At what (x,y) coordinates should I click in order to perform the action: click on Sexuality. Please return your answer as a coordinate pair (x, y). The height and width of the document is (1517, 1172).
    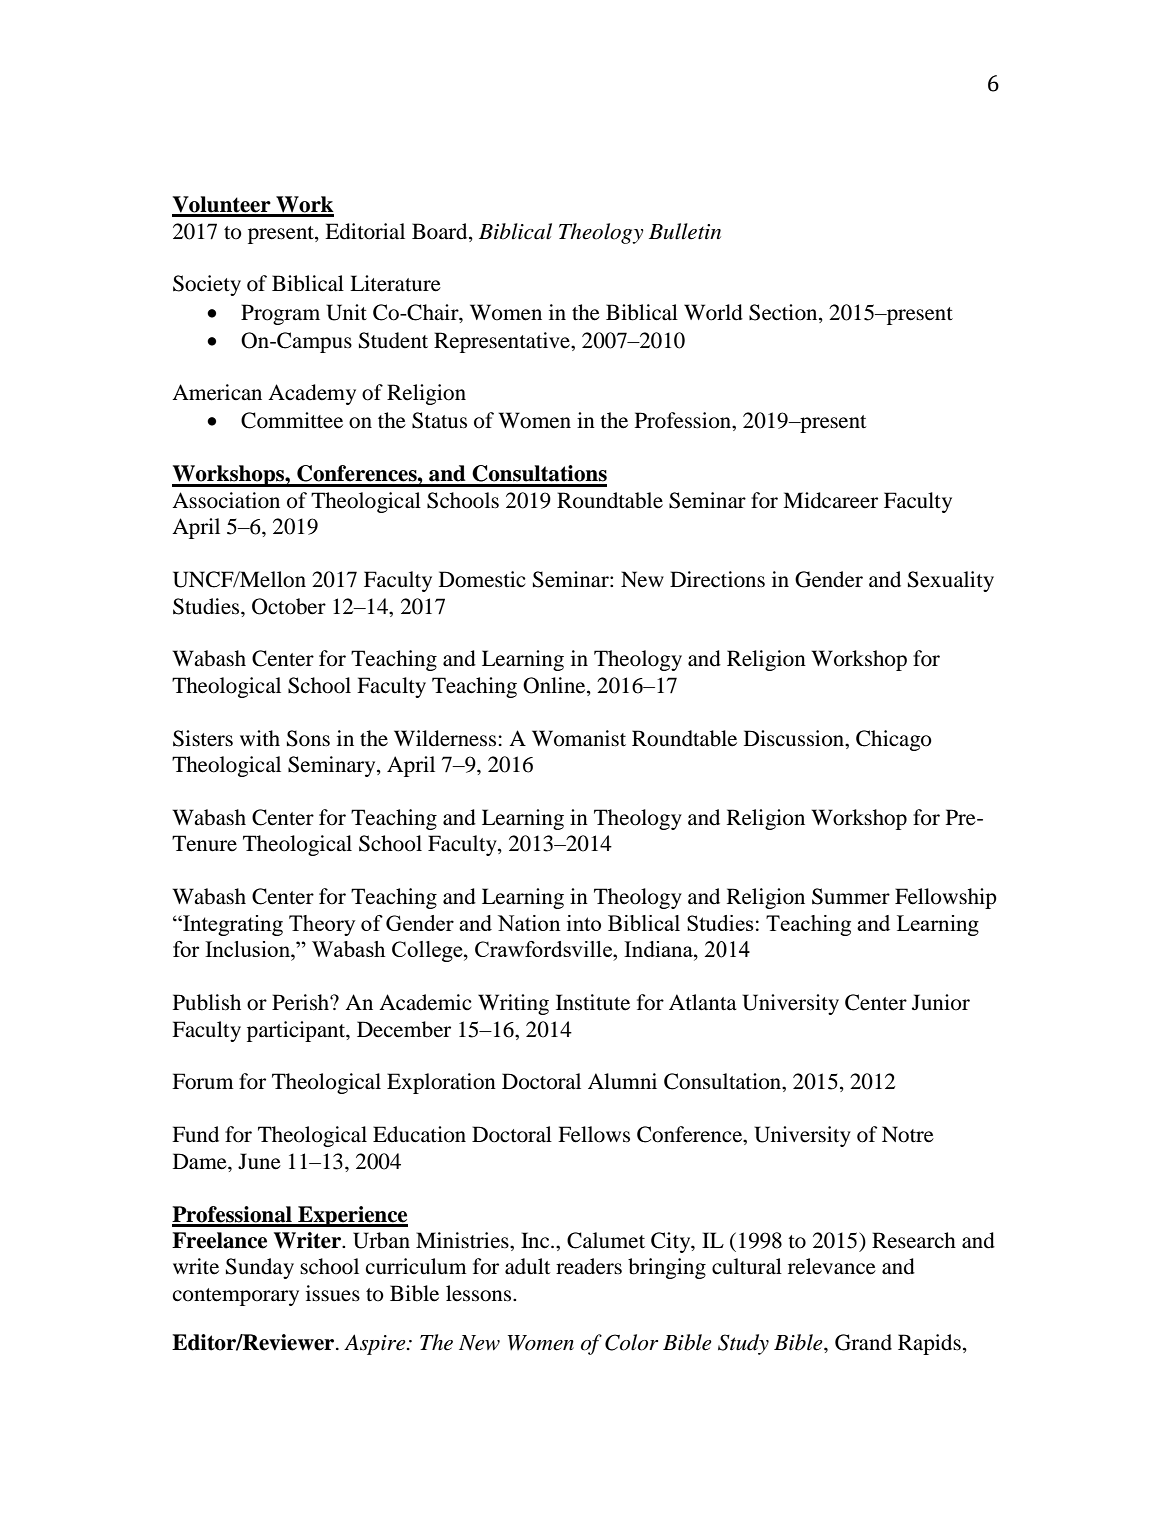
    Looking at the image, I should click on (951, 581).
